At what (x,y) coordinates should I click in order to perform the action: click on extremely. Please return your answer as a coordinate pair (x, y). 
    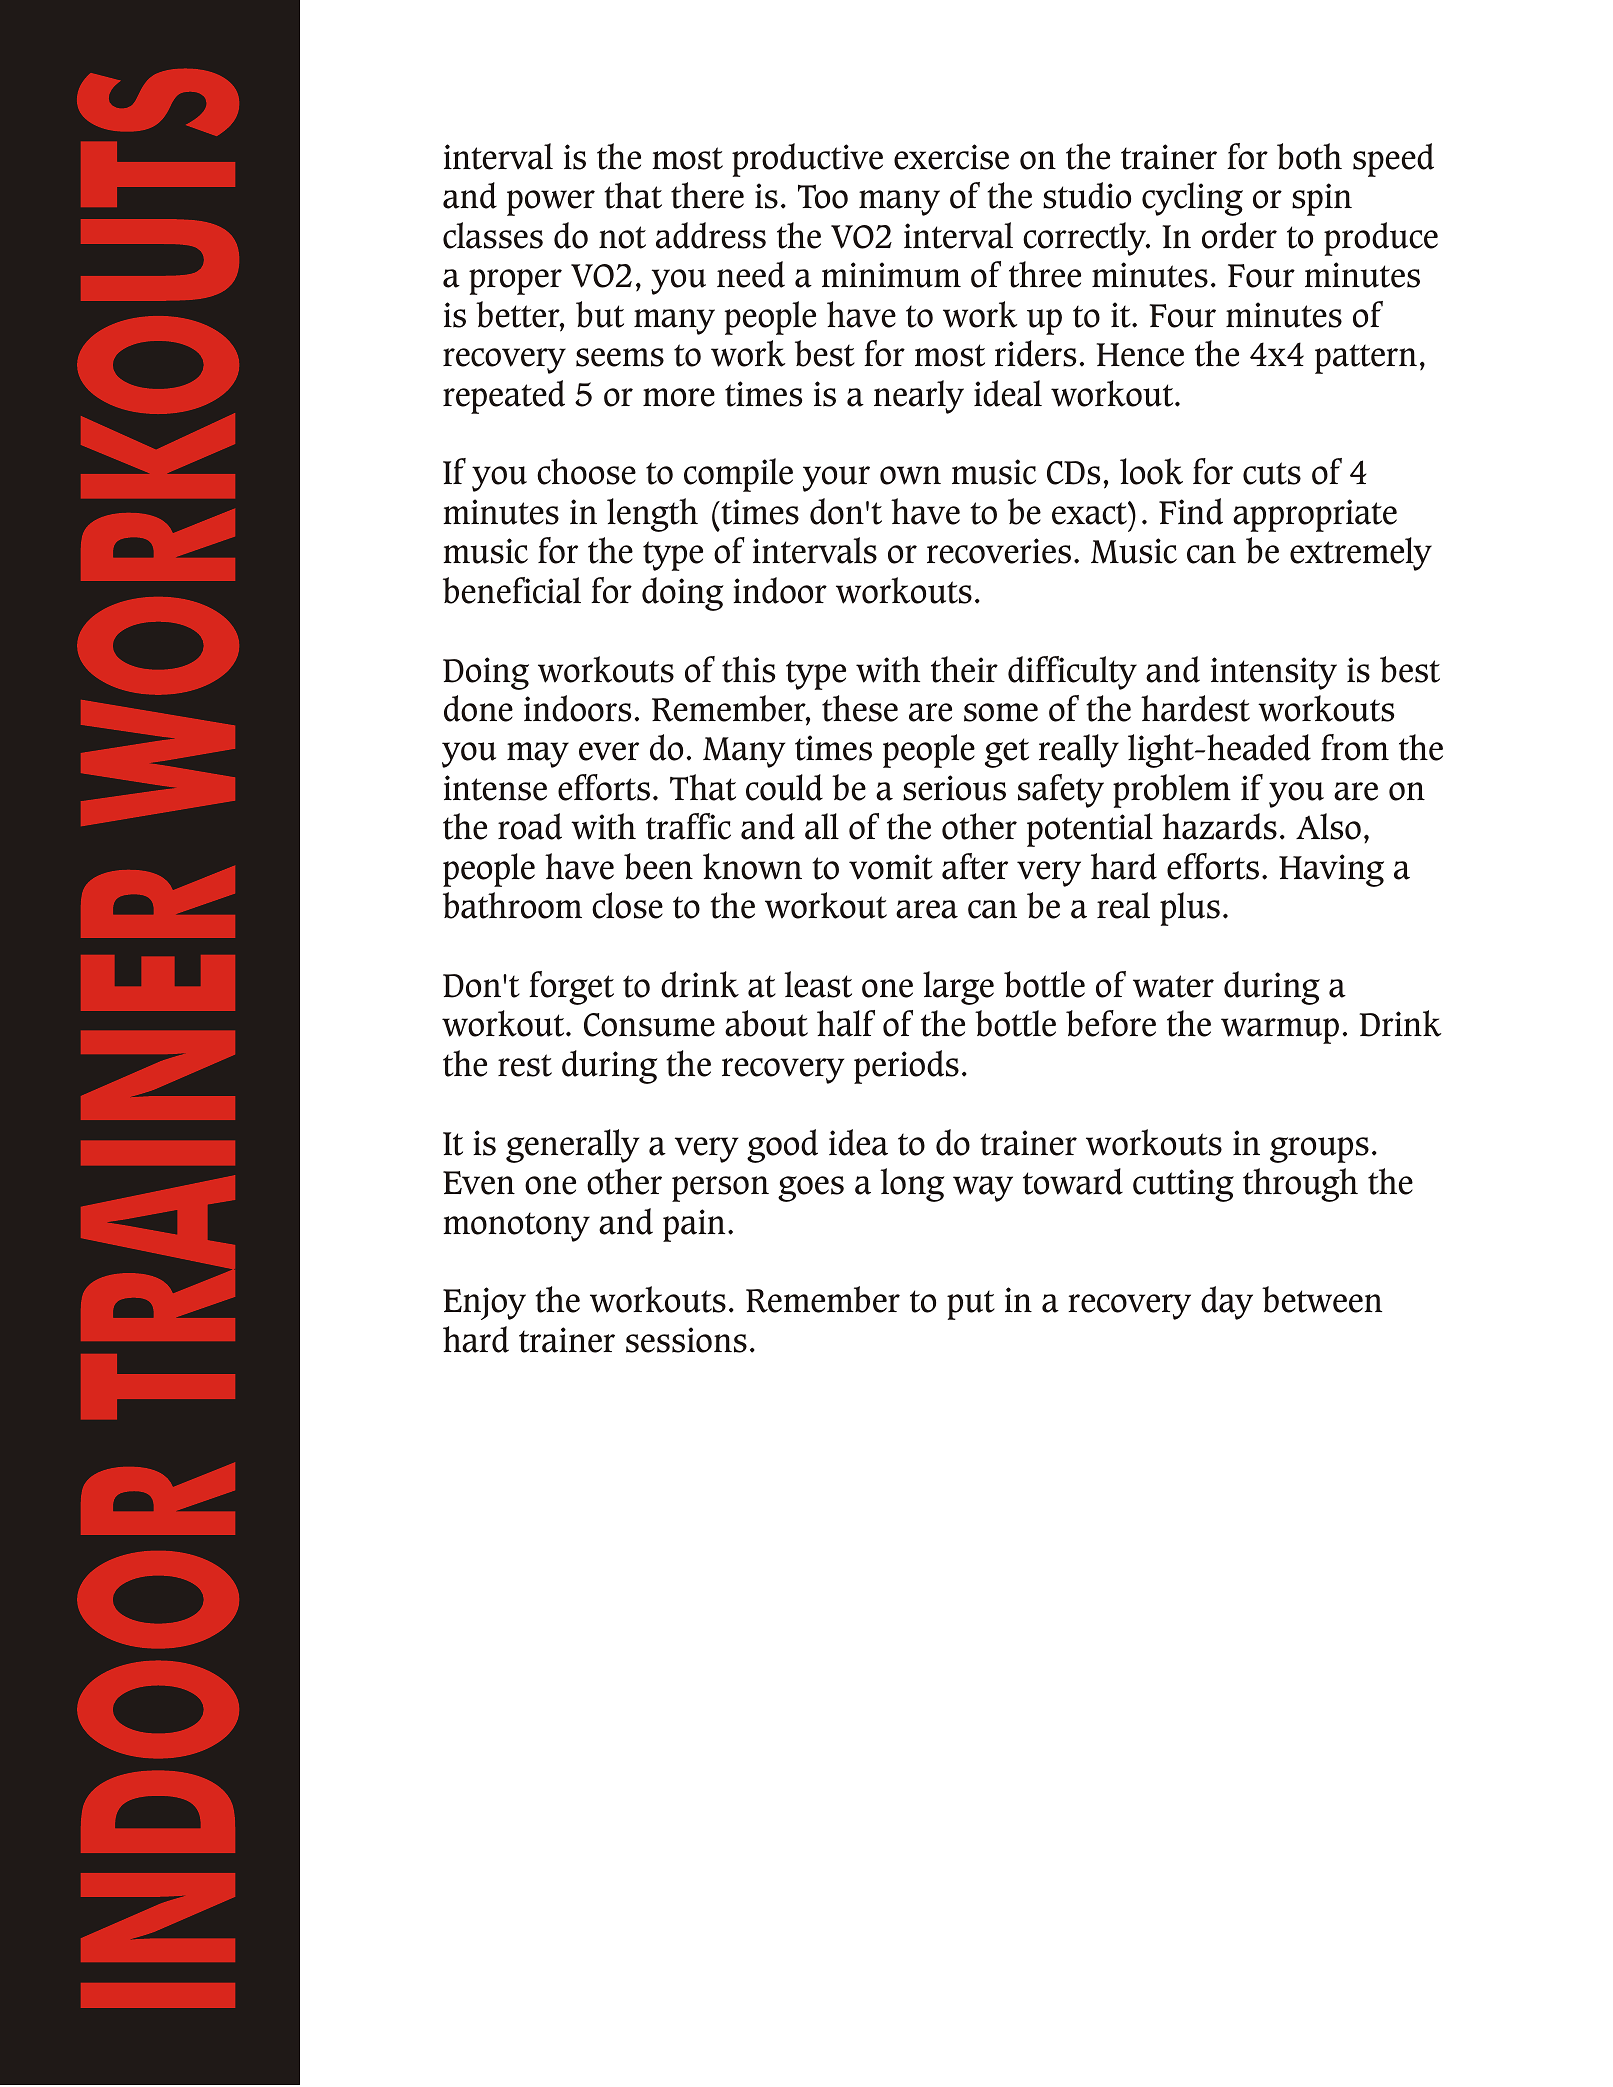
    Looking at the image, I should click on (1361, 554).
